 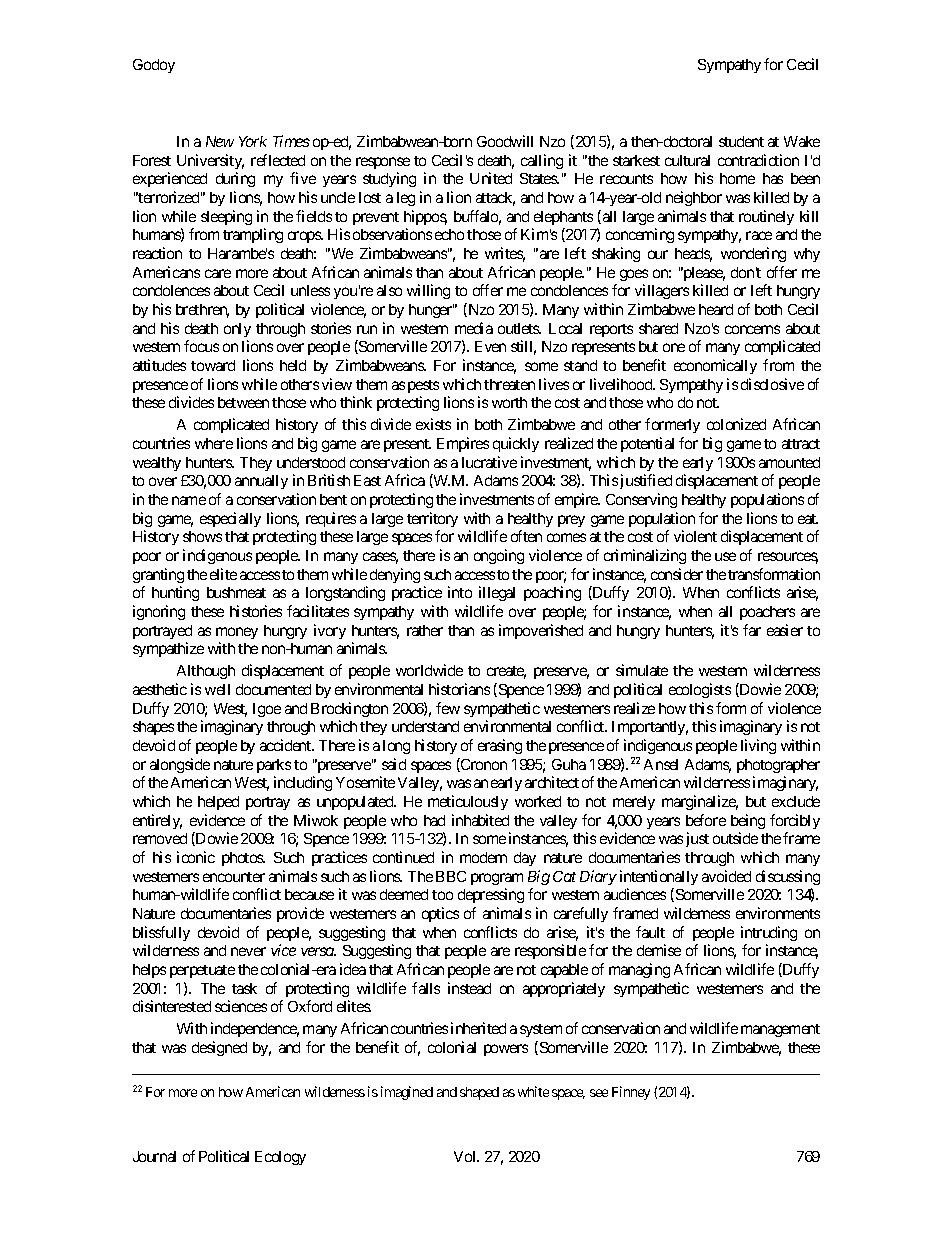 What do you see at coordinates (466, 1156) in the screenshot?
I see `Vol` at bounding box center [466, 1156].
